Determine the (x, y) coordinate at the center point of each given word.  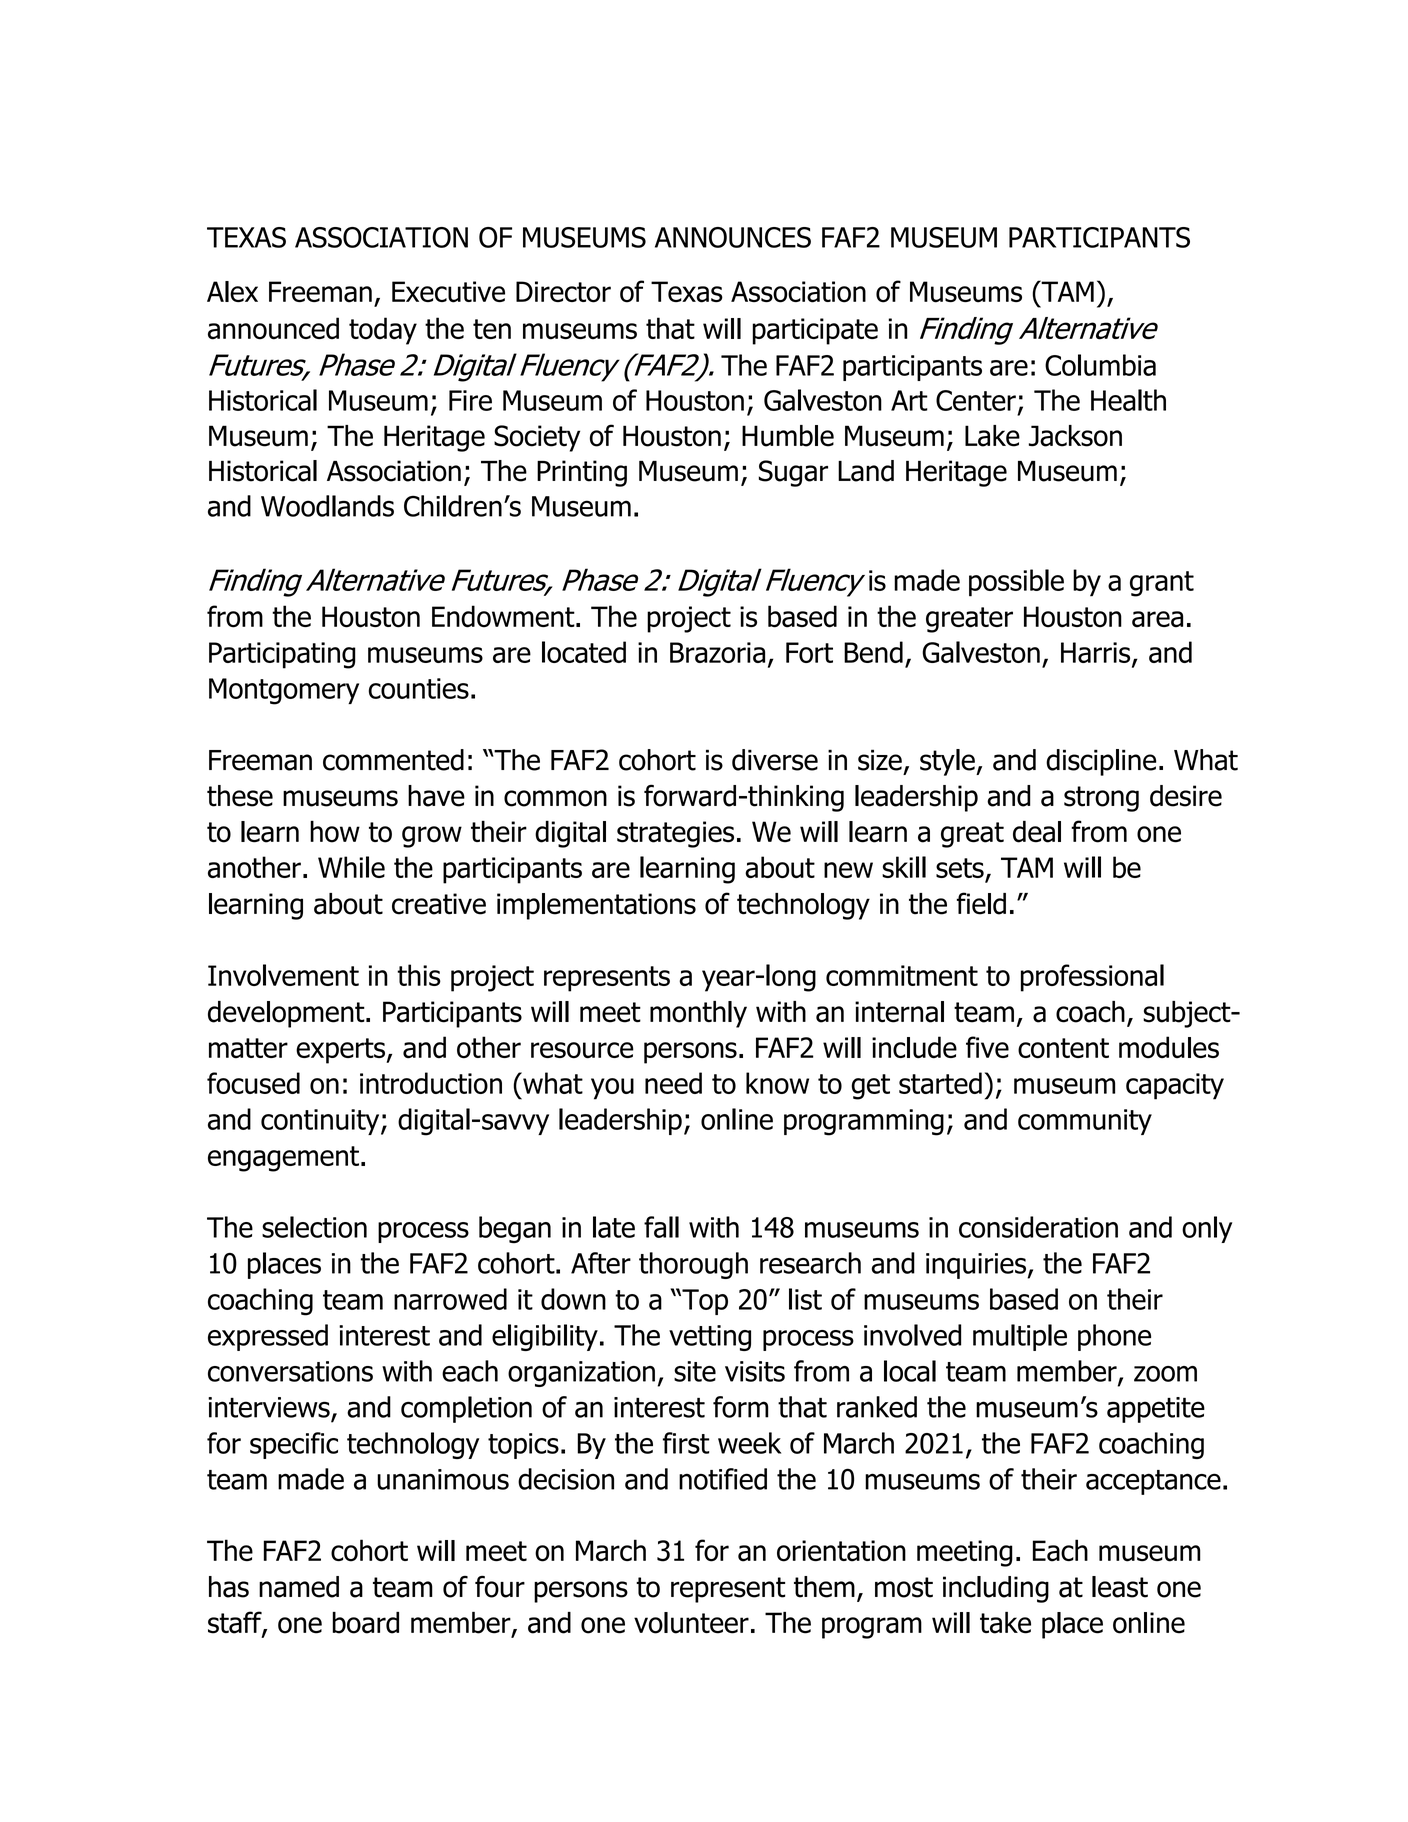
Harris (1097, 654)
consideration (1038, 1227)
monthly (698, 1014)
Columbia (1100, 365)
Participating (282, 655)
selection (314, 1227)
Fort (809, 652)
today (383, 331)
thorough (693, 1265)
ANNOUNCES (733, 237)
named (299, 1587)
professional (1092, 978)
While (351, 867)
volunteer (691, 1623)
